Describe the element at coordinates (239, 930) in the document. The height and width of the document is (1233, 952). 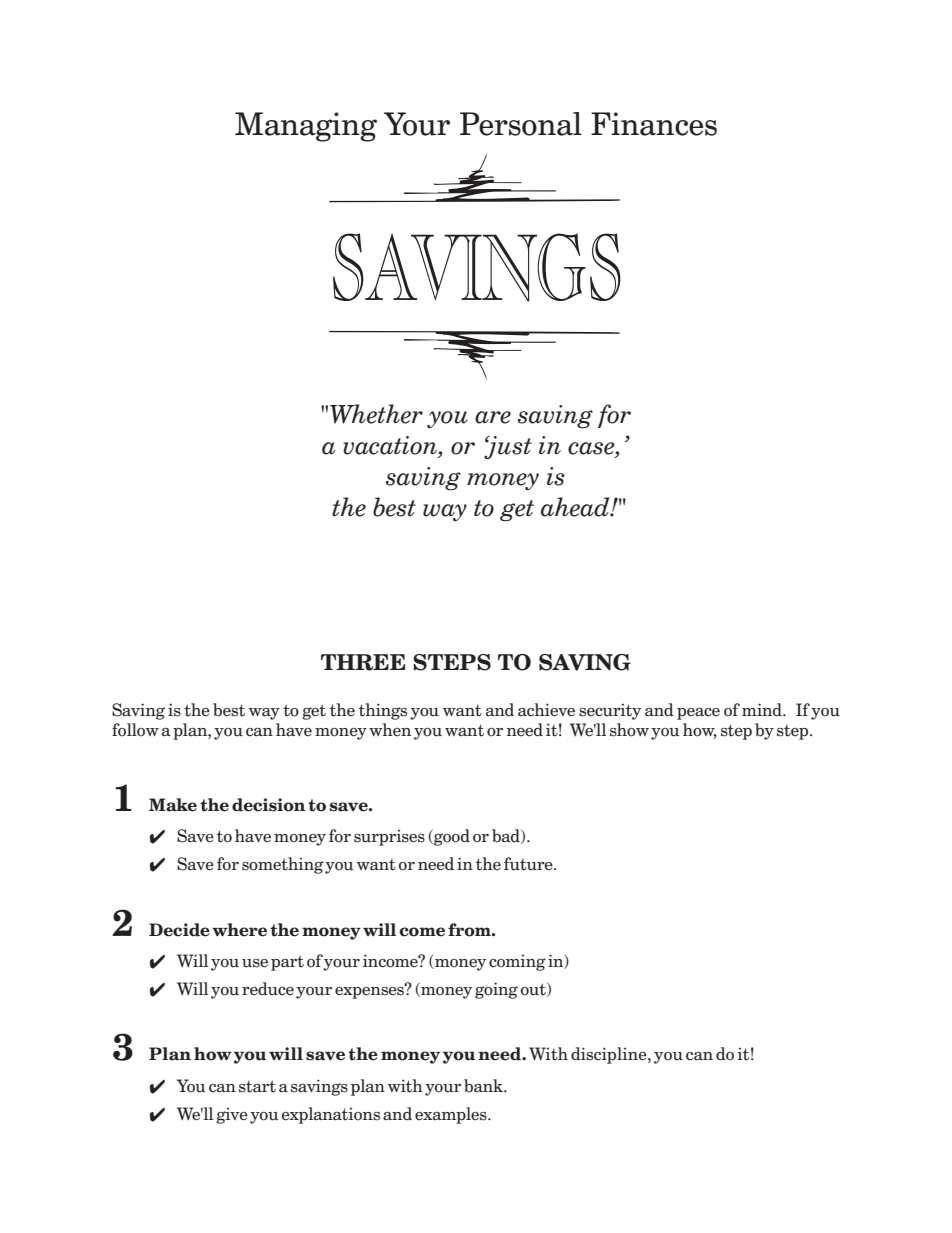
I see `where` at that location.
